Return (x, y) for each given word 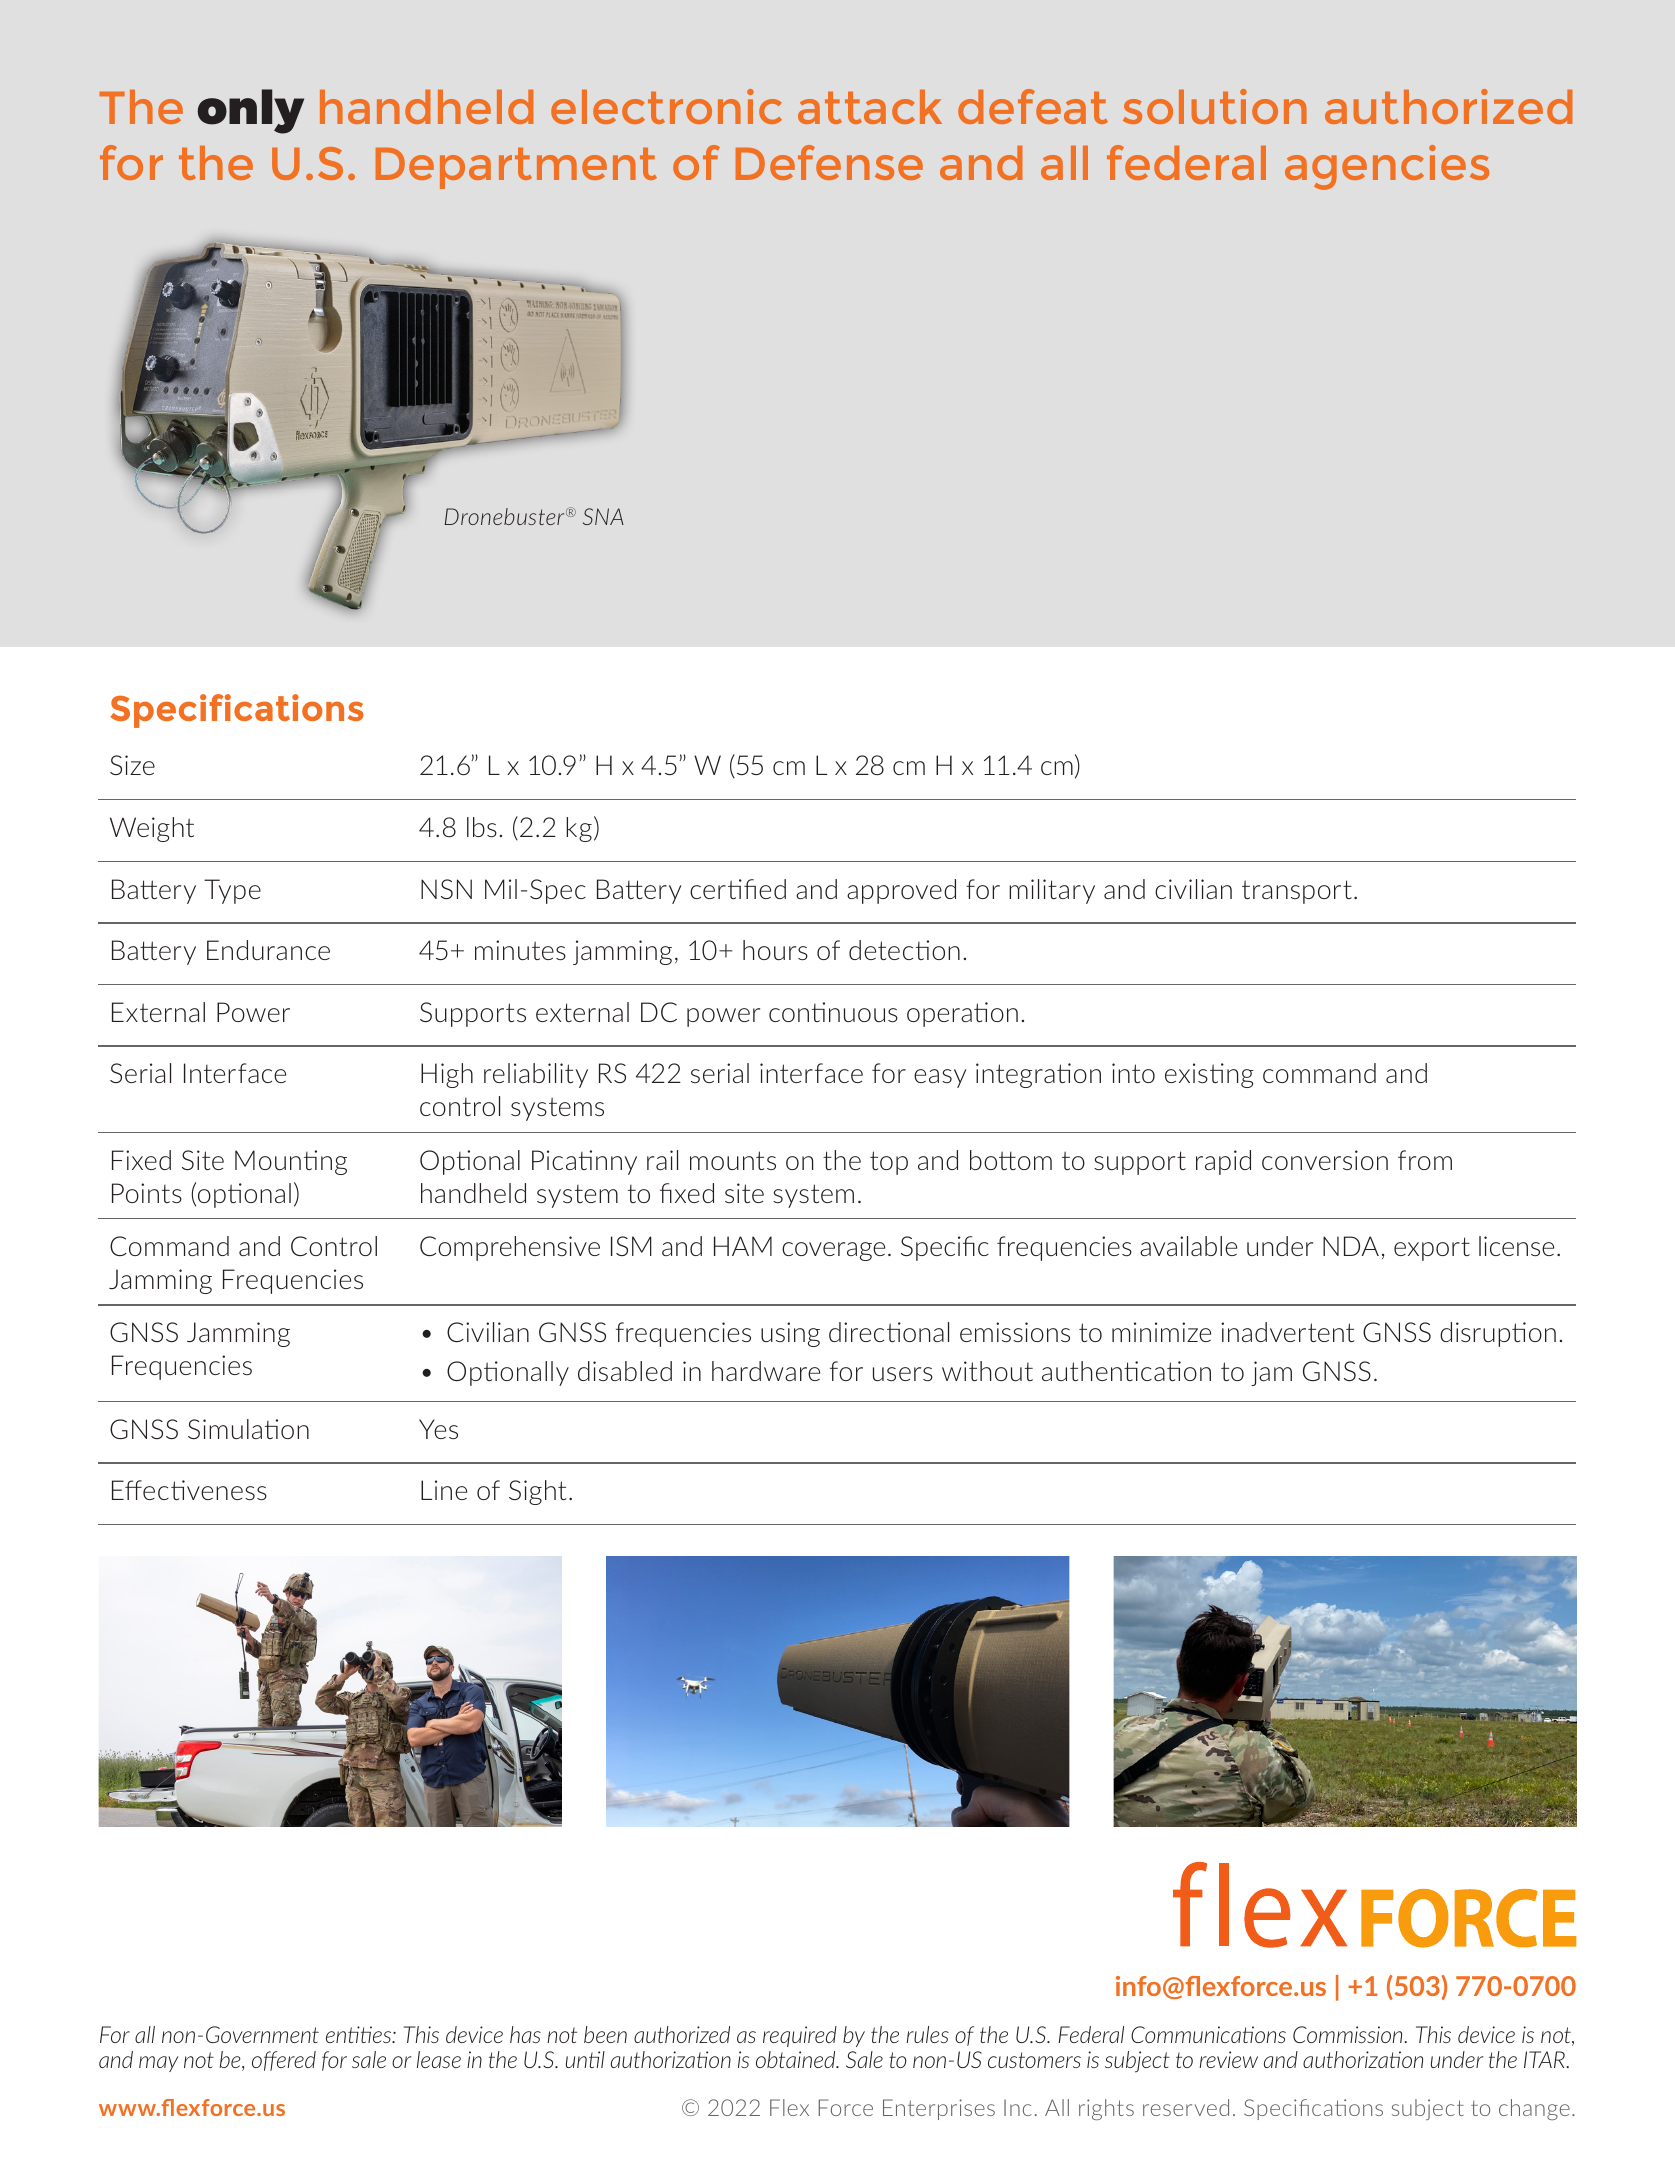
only (250, 111)
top (889, 1163)
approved (901, 891)
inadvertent (1287, 1332)
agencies (1387, 167)
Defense (829, 162)
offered (284, 2061)
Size (132, 765)
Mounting (291, 1162)
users (903, 1374)
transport (1297, 892)
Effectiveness (189, 1490)
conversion (1325, 1160)
